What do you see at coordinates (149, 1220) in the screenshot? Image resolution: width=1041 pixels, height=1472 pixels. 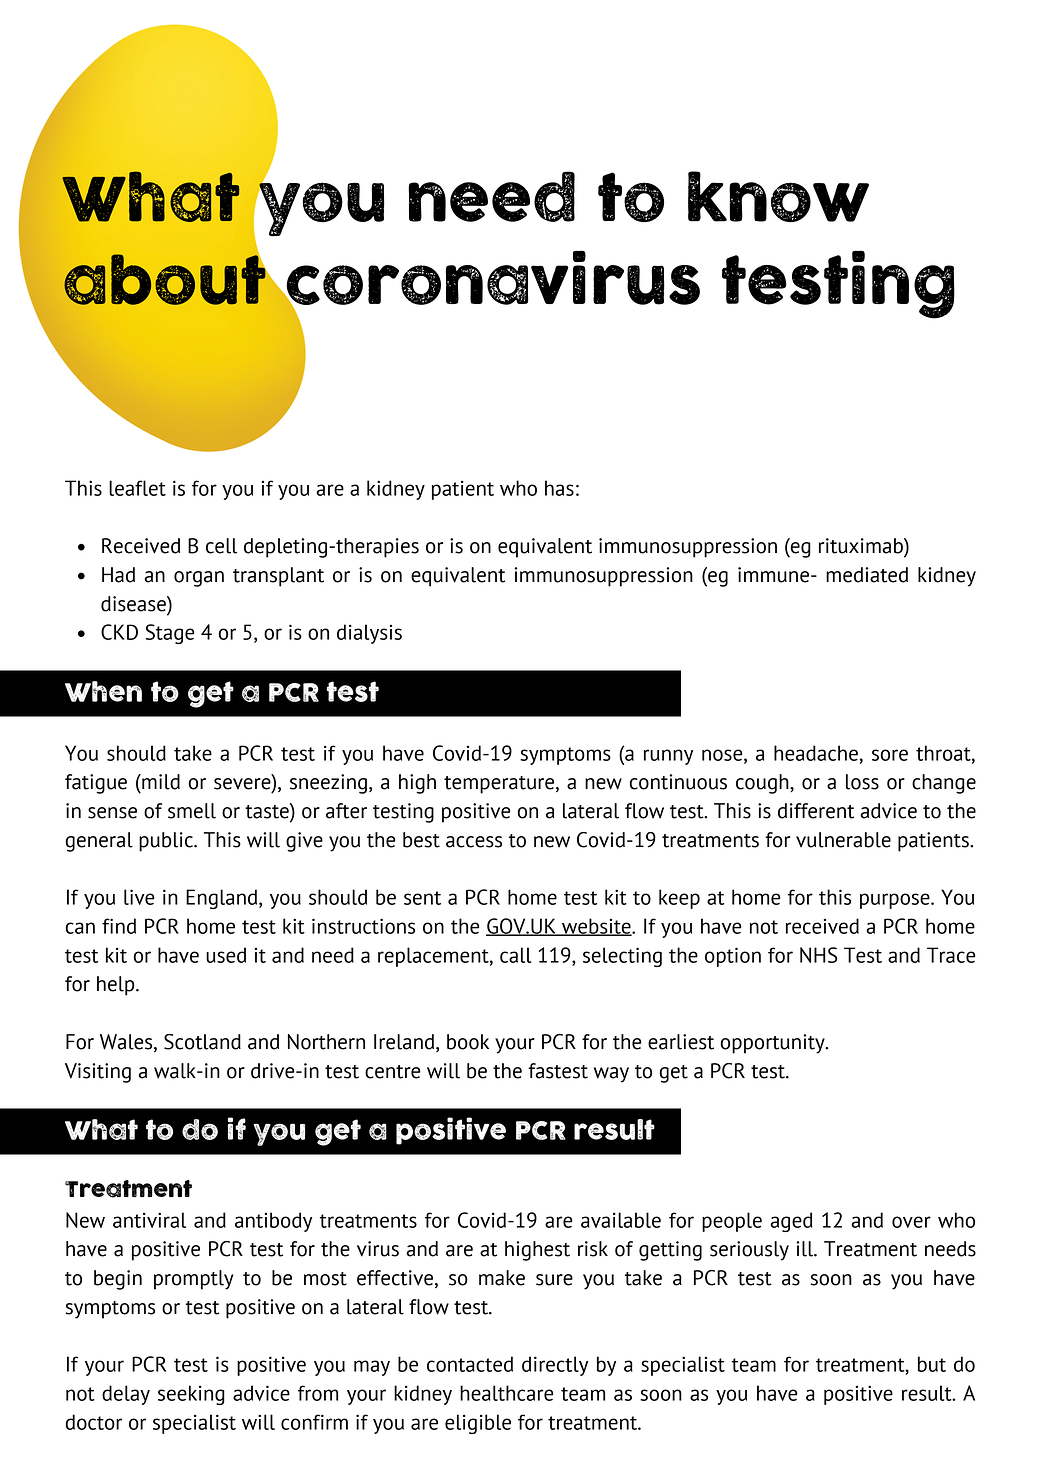 I see `antiviral` at bounding box center [149, 1220].
